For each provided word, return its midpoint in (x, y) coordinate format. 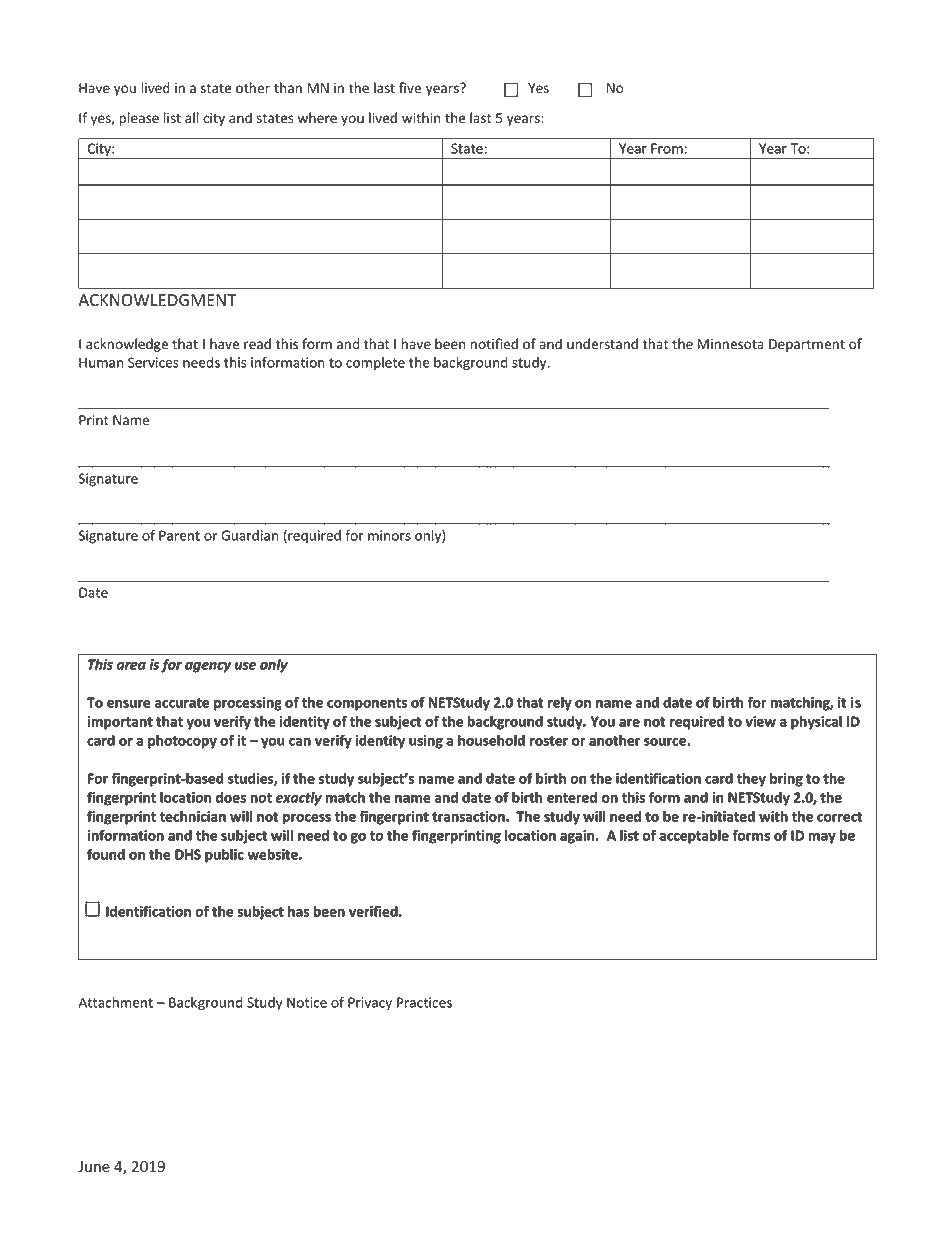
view (760, 721)
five (410, 88)
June (94, 1167)
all (192, 117)
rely (560, 704)
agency (208, 667)
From (667, 148)
